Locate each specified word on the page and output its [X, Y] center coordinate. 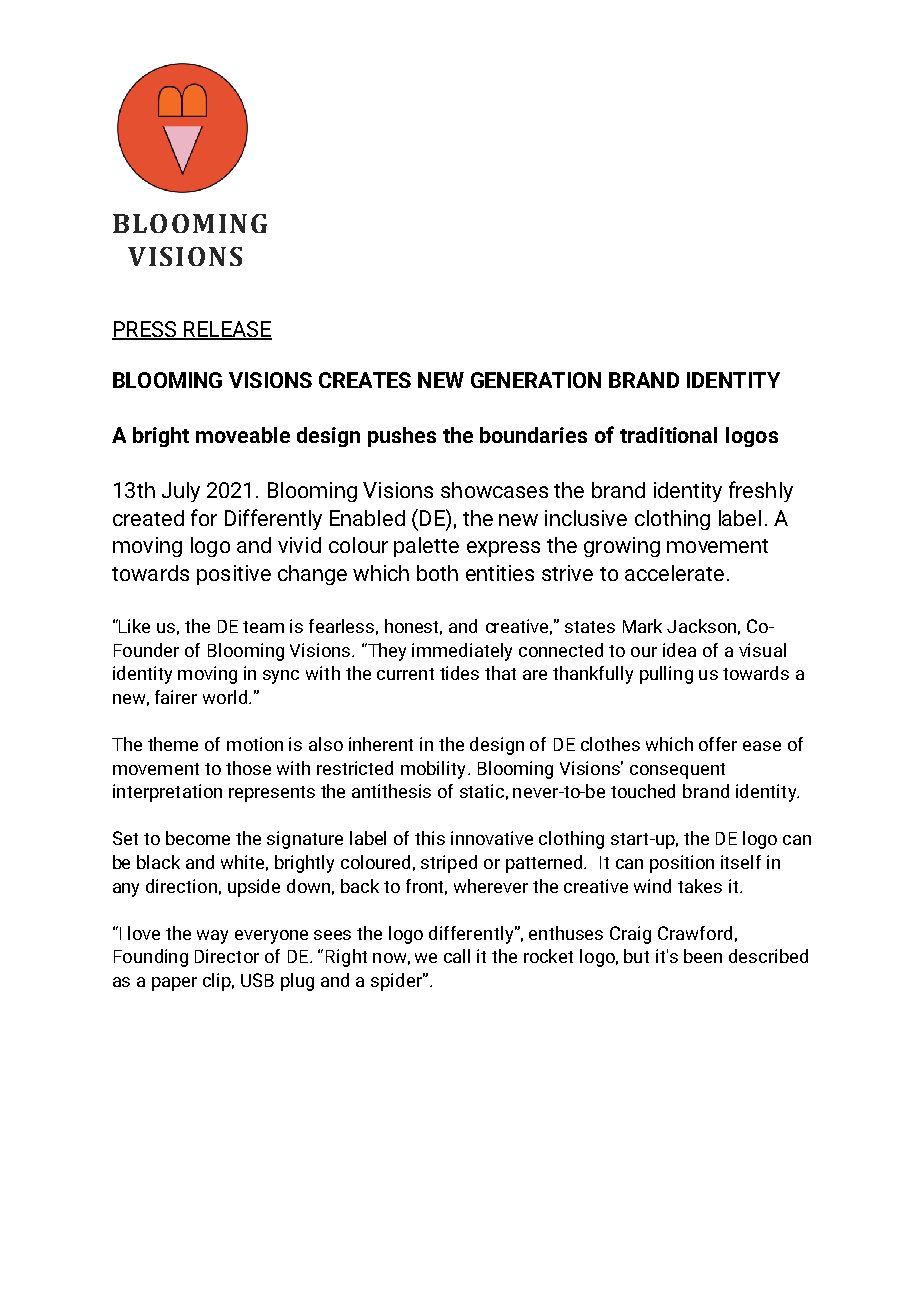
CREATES [365, 380]
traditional [668, 435]
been [703, 956]
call [457, 956]
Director [227, 956]
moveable [243, 435]
